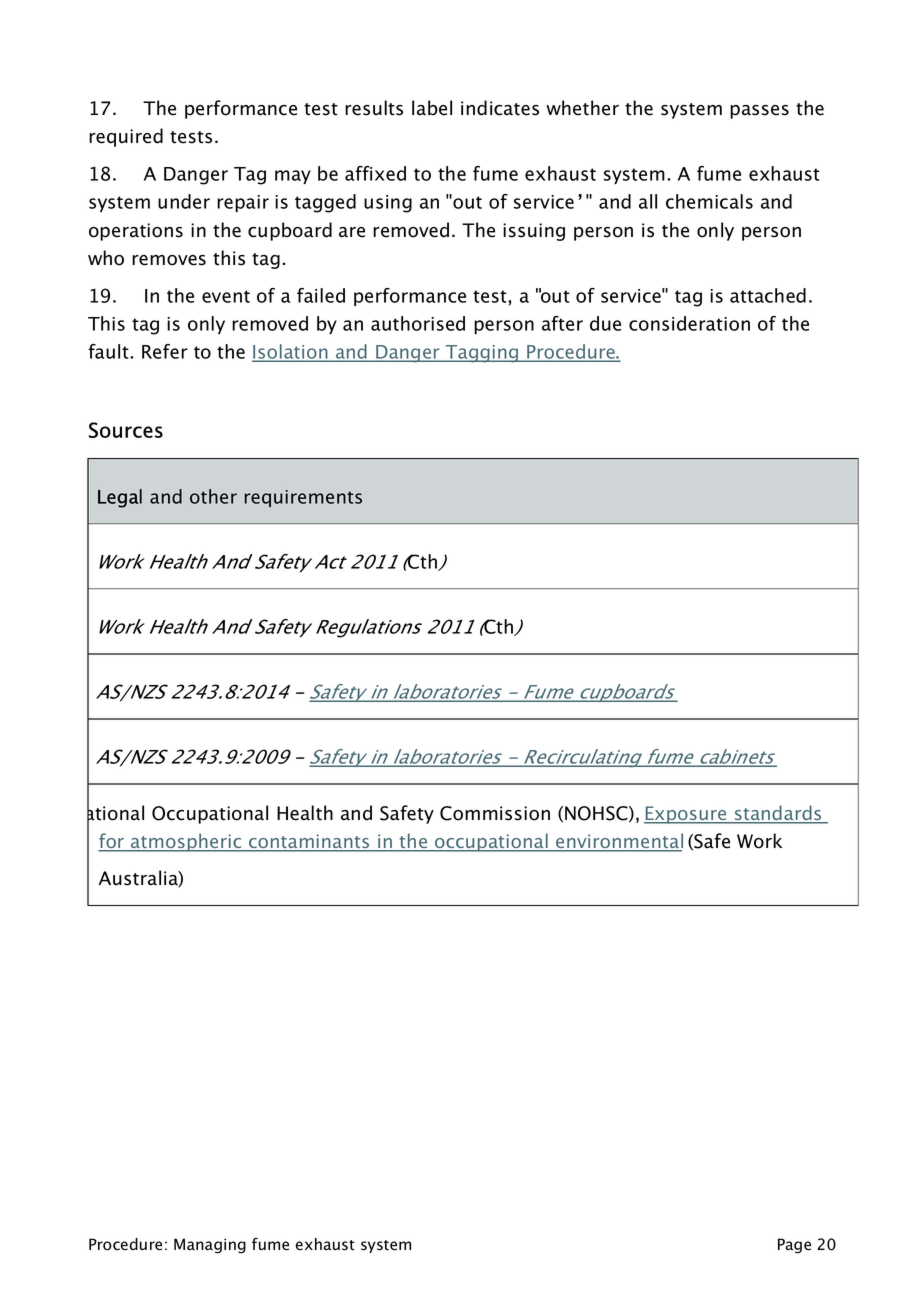 This image has width=924, height=1307. Describe the element at coordinates (210, 1246) in the image. I see `Managing` at that location.
